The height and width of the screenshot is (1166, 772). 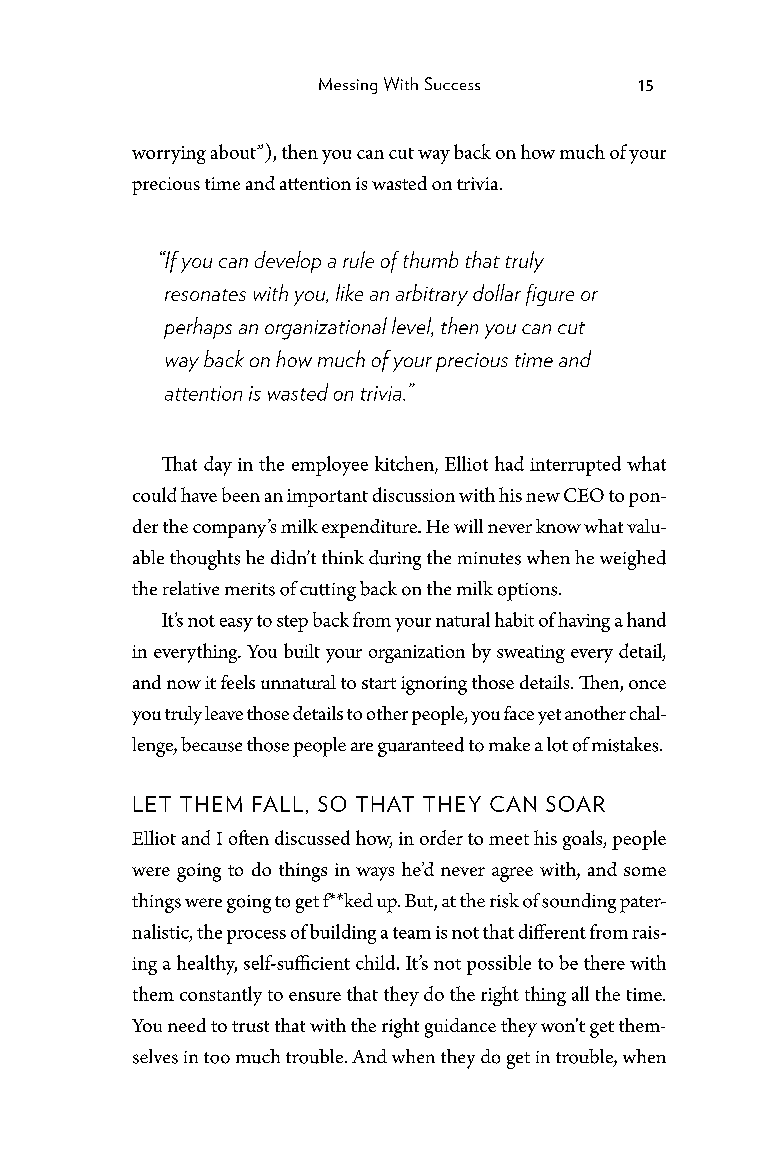 I want to click on there, so click(x=604, y=962).
